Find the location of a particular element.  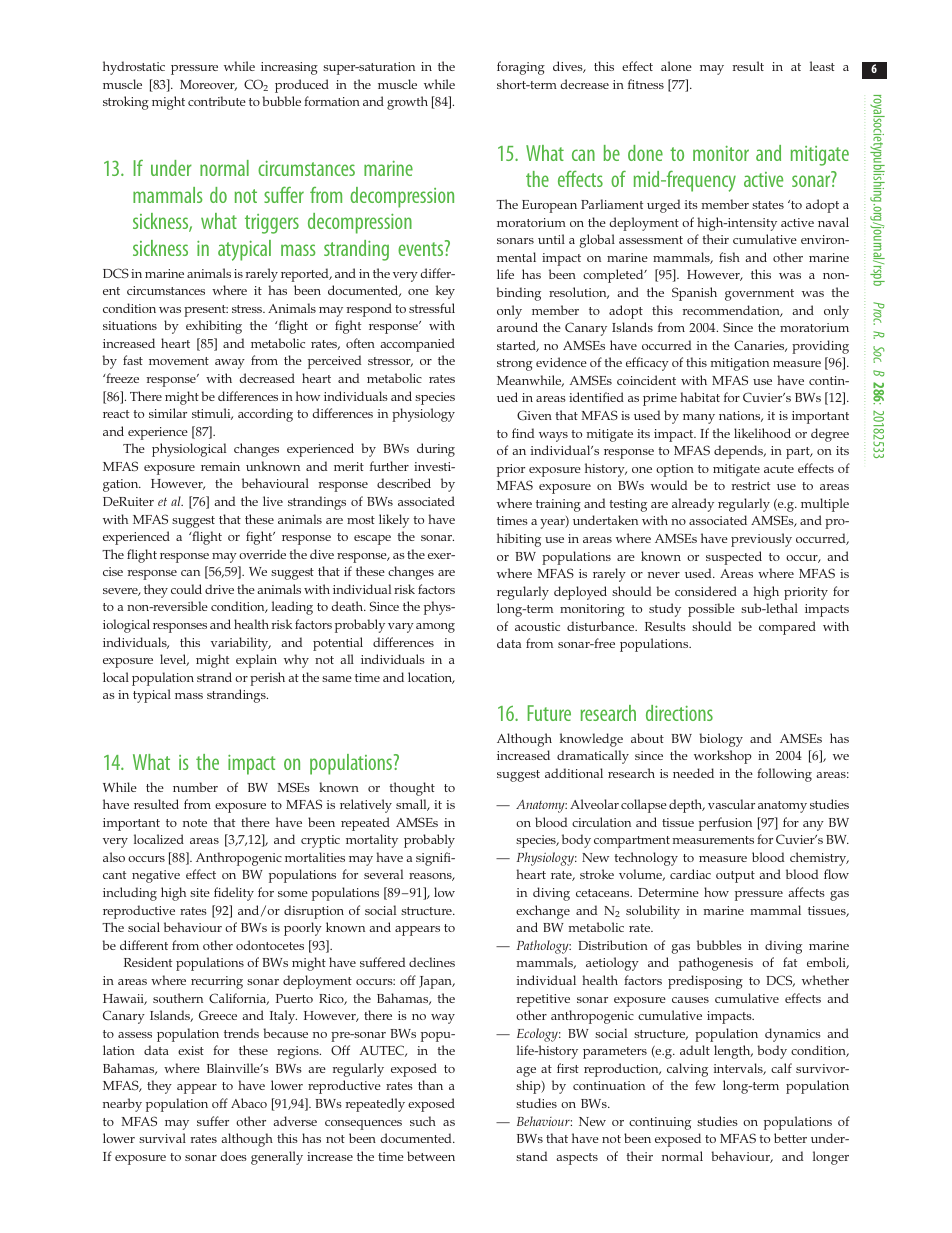

such is located at coordinates (423, 1121).
